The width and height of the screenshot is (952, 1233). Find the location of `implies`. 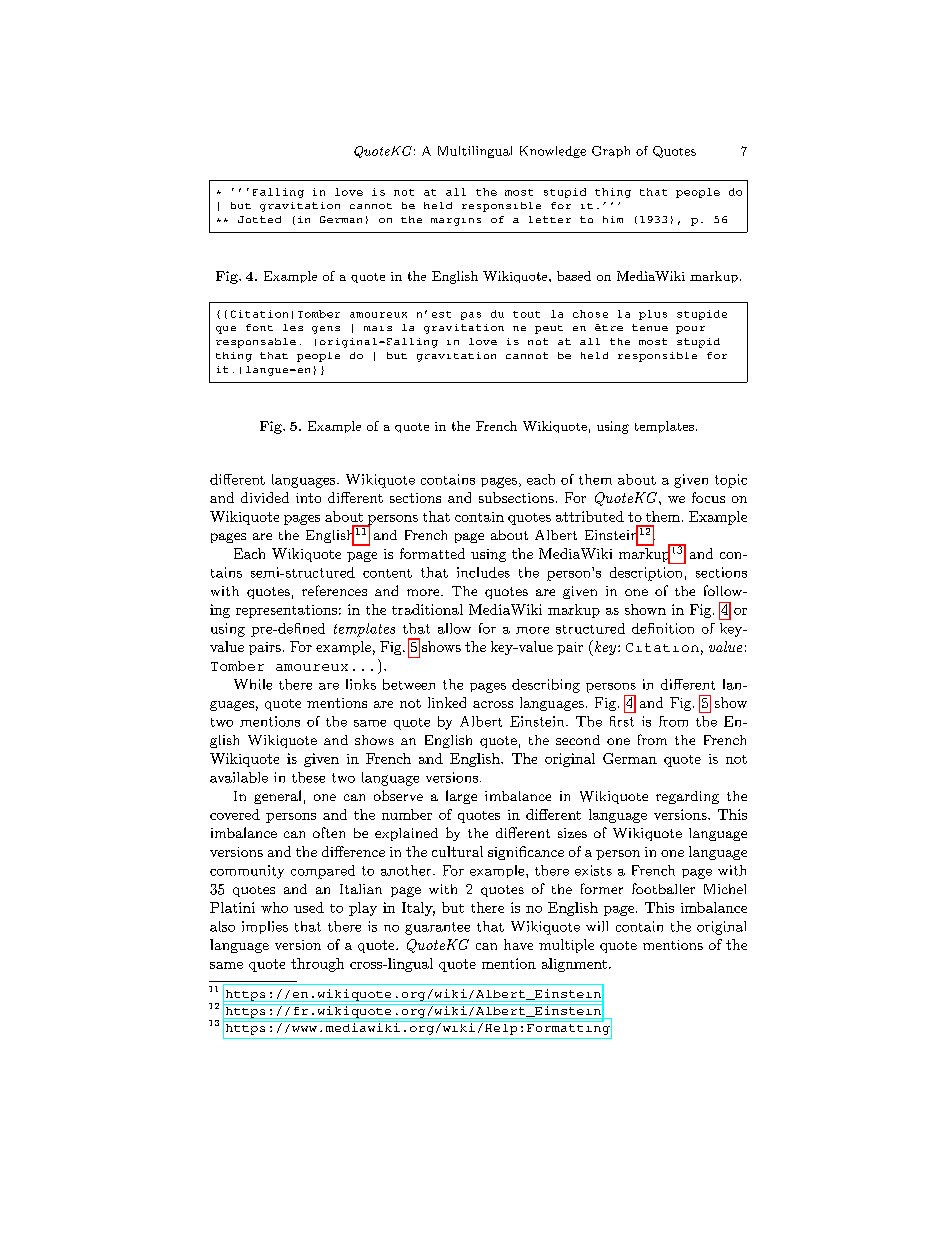

implies is located at coordinates (265, 927).
